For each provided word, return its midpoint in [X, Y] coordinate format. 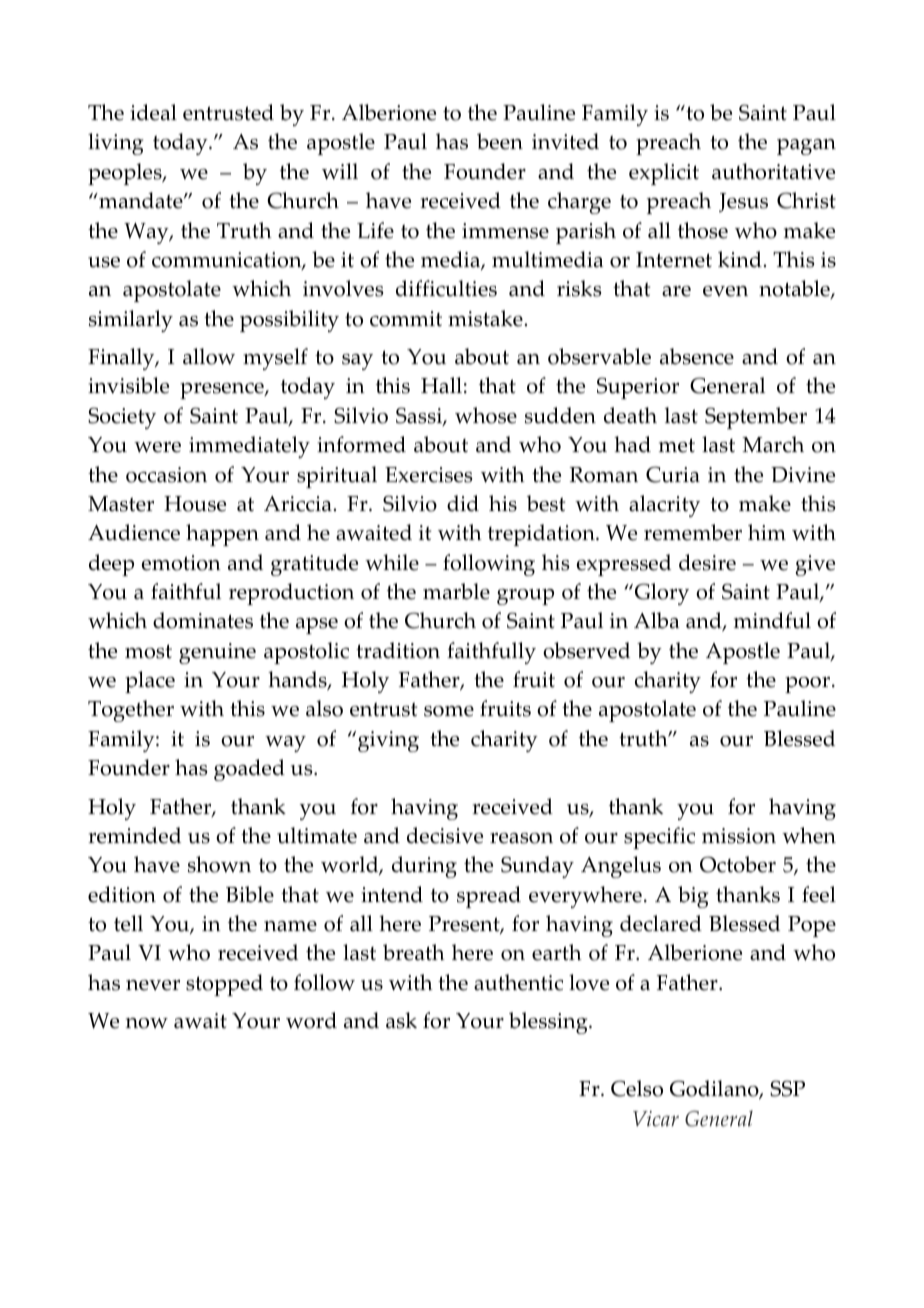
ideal [153, 112]
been [500, 141]
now [147, 1023]
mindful [772, 620]
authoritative [773, 171]
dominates [203, 620]
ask [401, 1020]
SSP [787, 1088]
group [525, 597]
